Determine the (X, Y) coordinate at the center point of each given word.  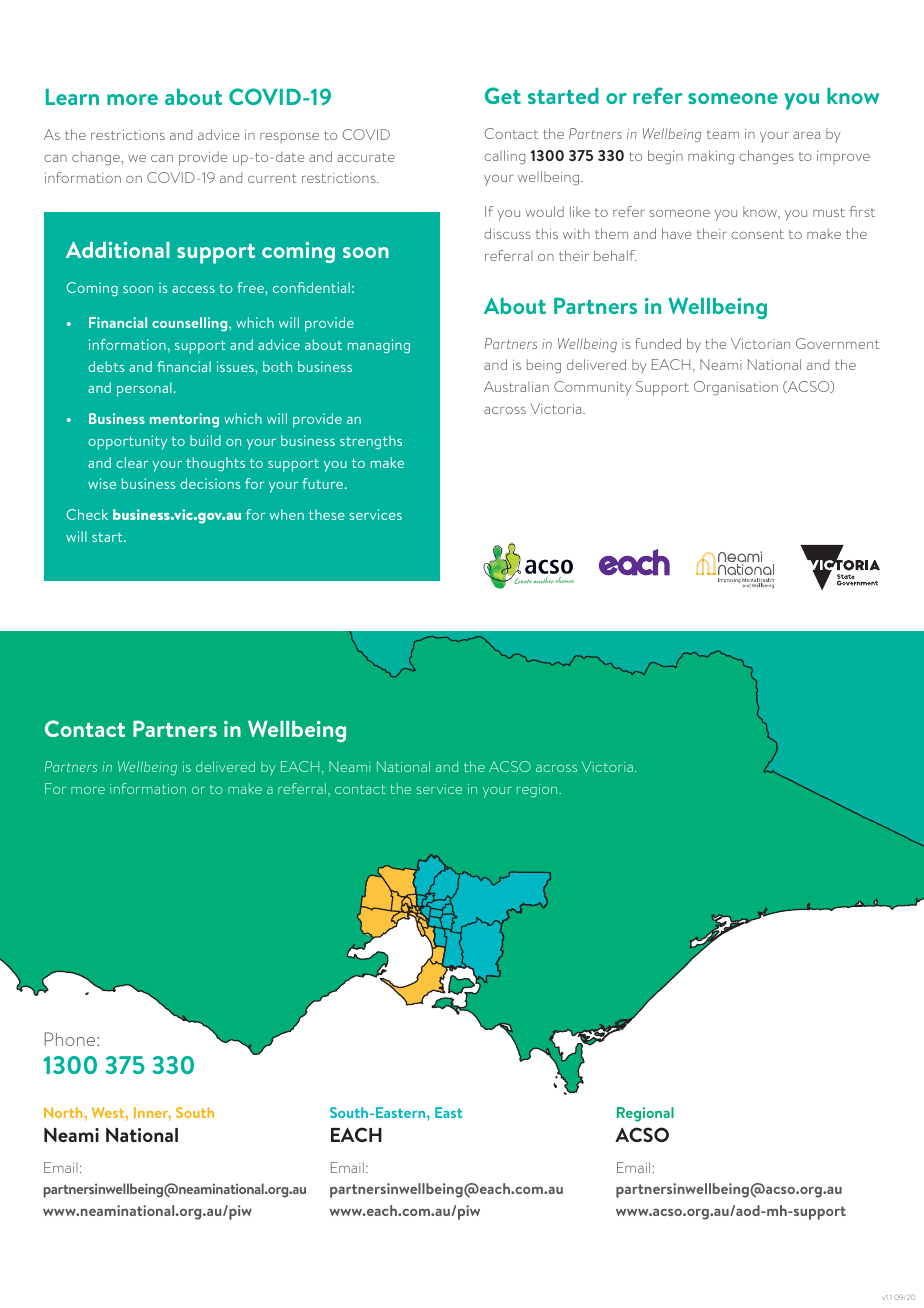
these (327, 514)
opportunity (127, 442)
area (806, 135)
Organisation (736, 388)
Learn (72, 97)
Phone (71, 1039)
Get (503, 95)
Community (593, 388)
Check (87, 514)
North (64, 1112)
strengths (371, 442)
